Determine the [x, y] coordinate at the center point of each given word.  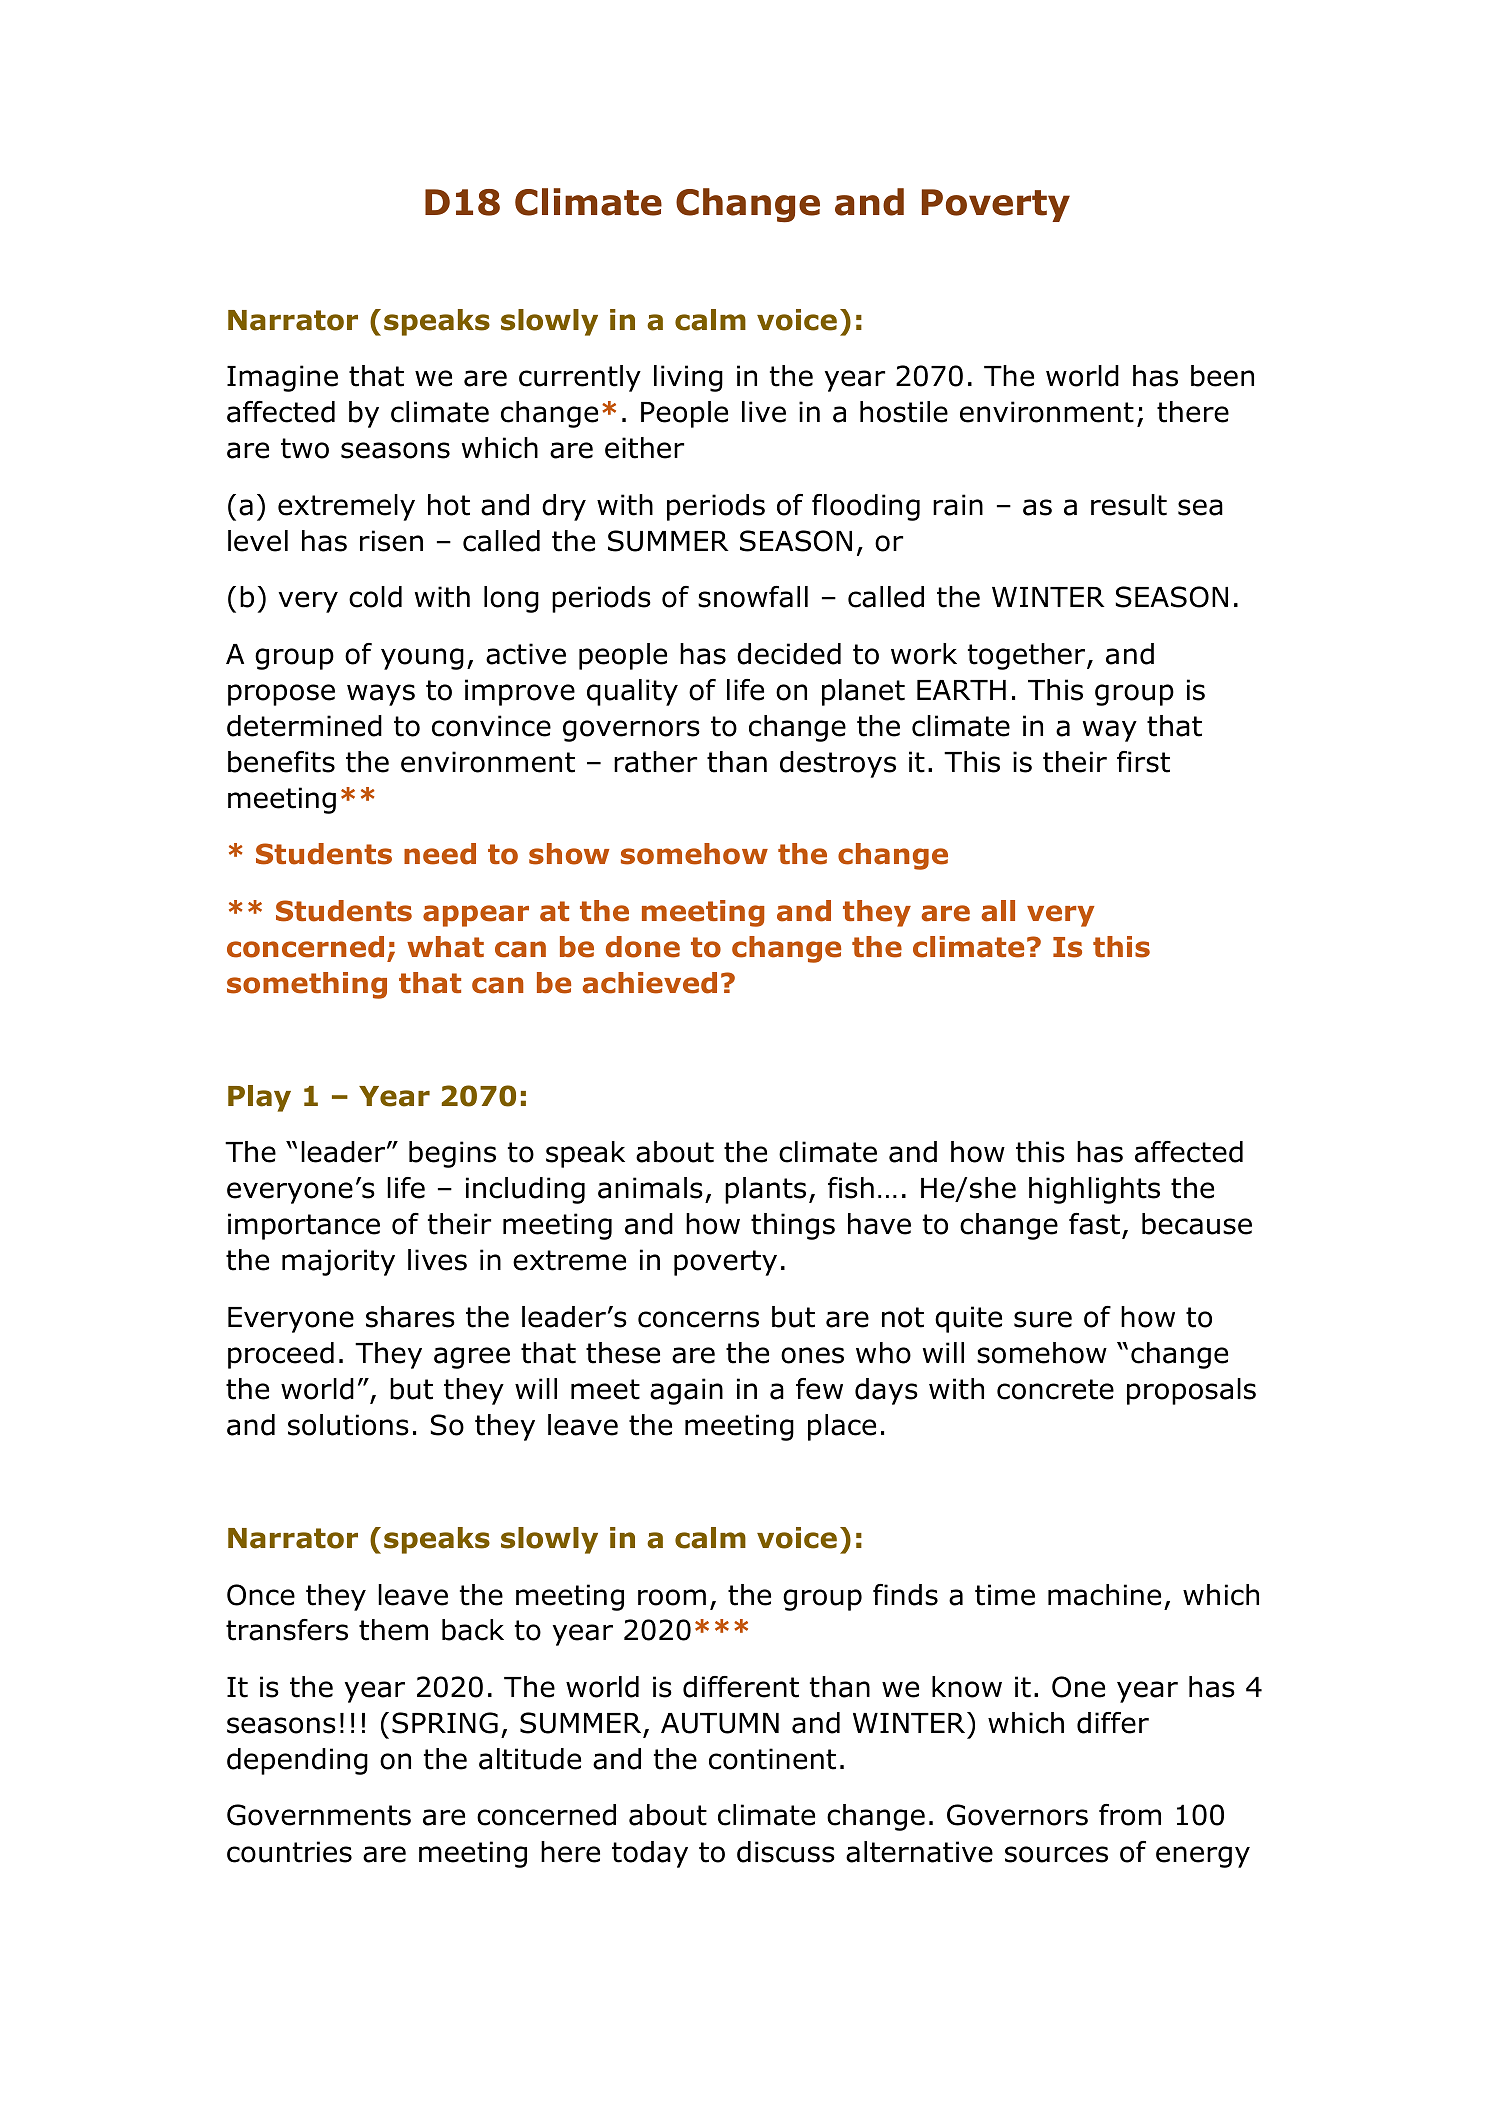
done [643, 947]
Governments [319, 1815]
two [305, 448]
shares [410, 1317]
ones [812, 1355]
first [1143, 762]
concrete [1055, 1389]
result [1129, 505]
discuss [786, 1852]
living [688, 378]
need [440, 854]
